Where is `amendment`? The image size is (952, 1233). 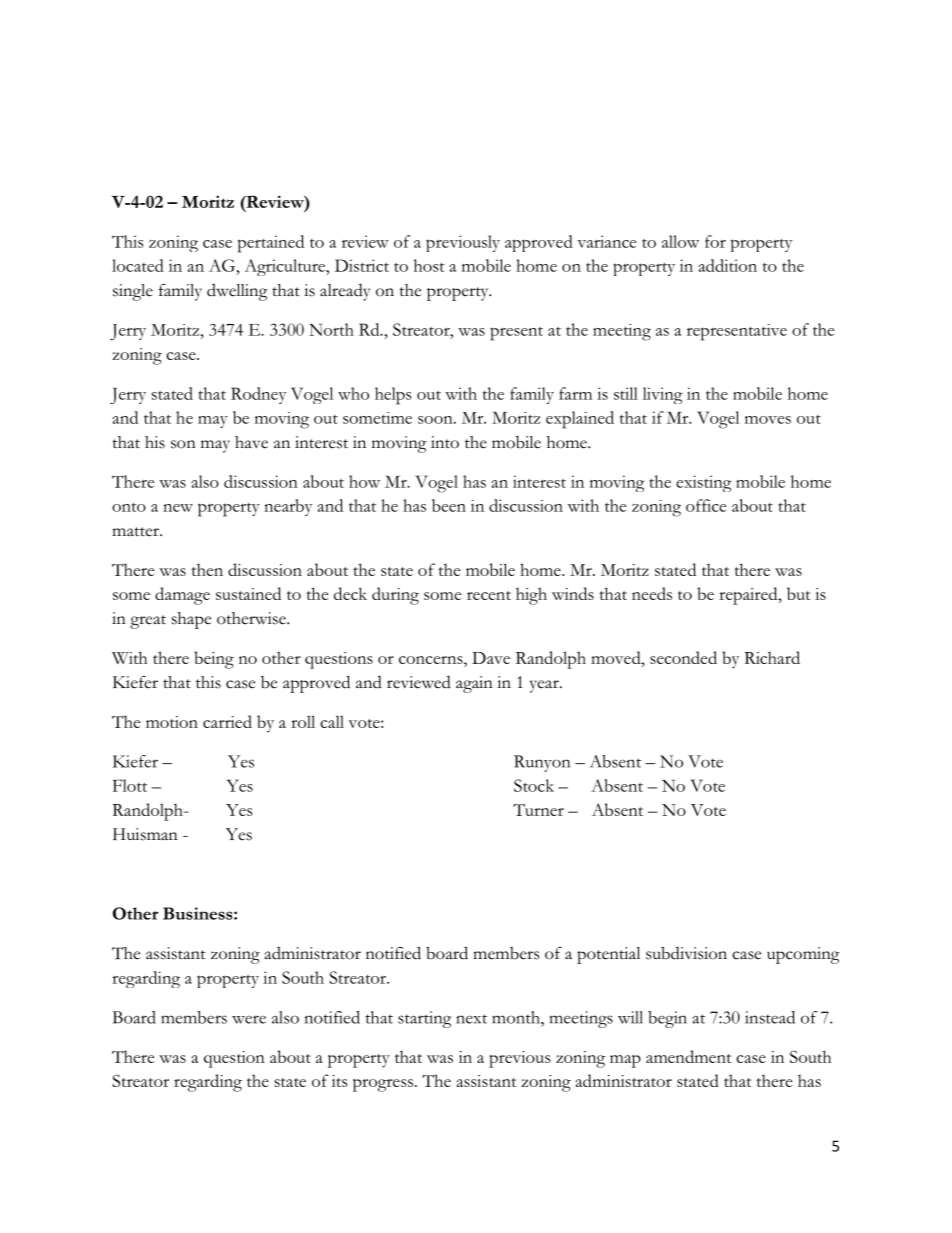
amendment is located at coordinates (688, 1056).
